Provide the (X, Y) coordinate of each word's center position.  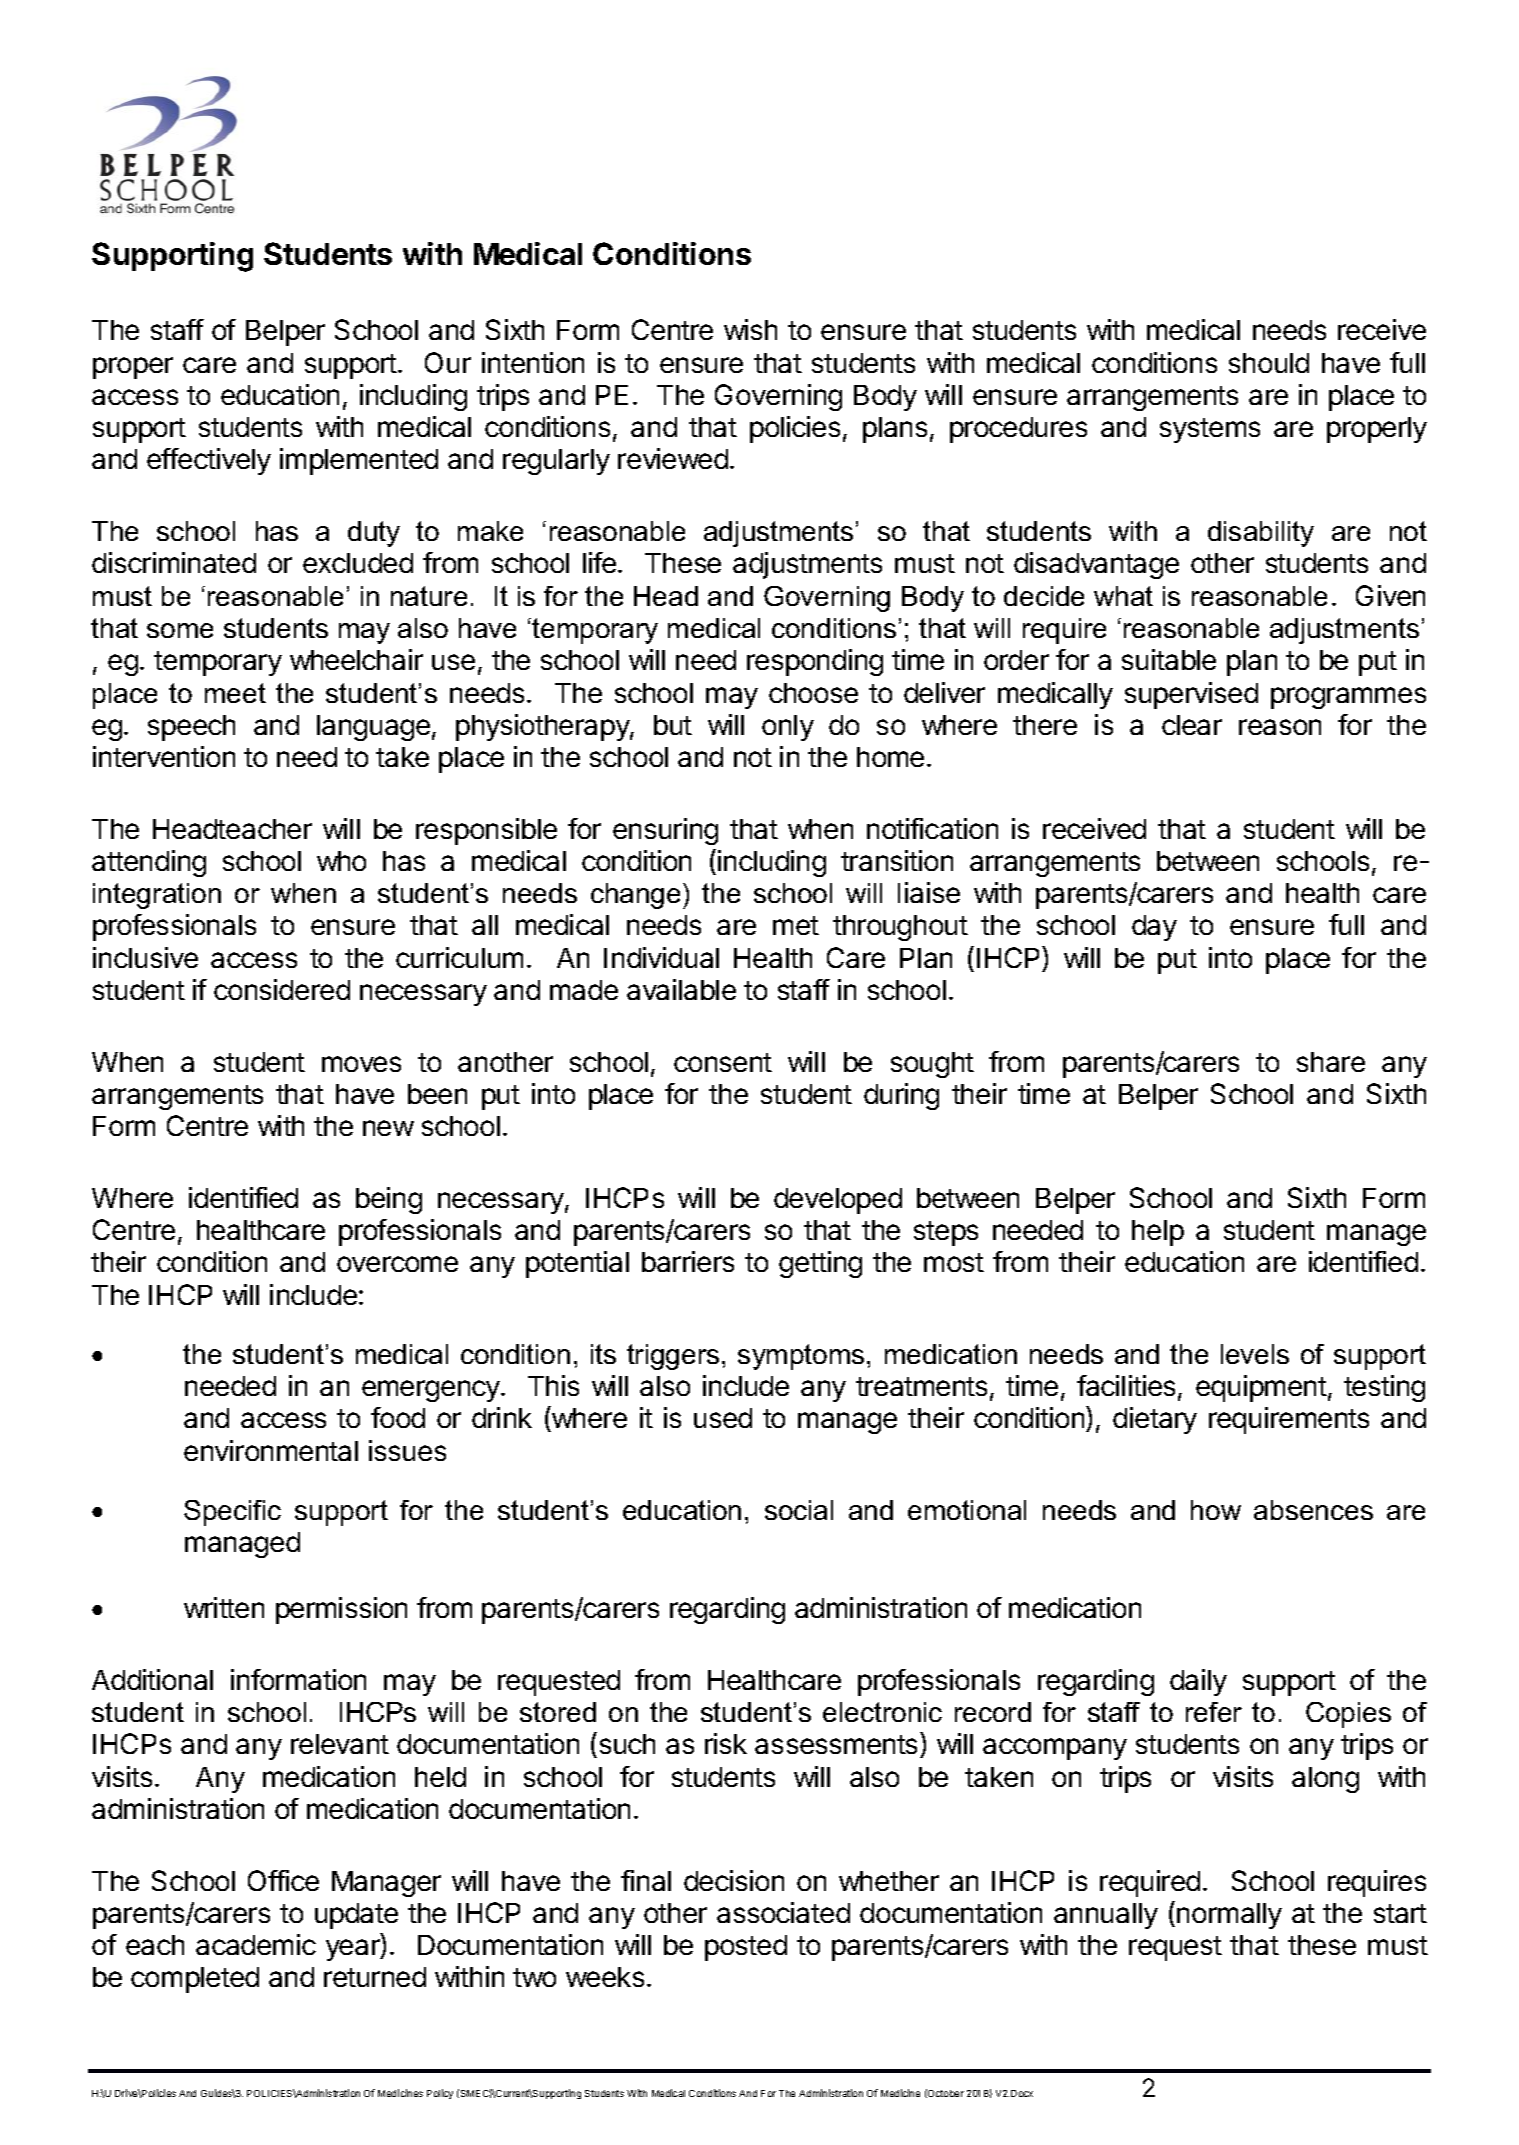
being (389, 1200)
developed (838, 1201)
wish (750, 329)
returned (375, 1977)
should (1269, 363)
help (1158, 1233)
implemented (359, 461)
